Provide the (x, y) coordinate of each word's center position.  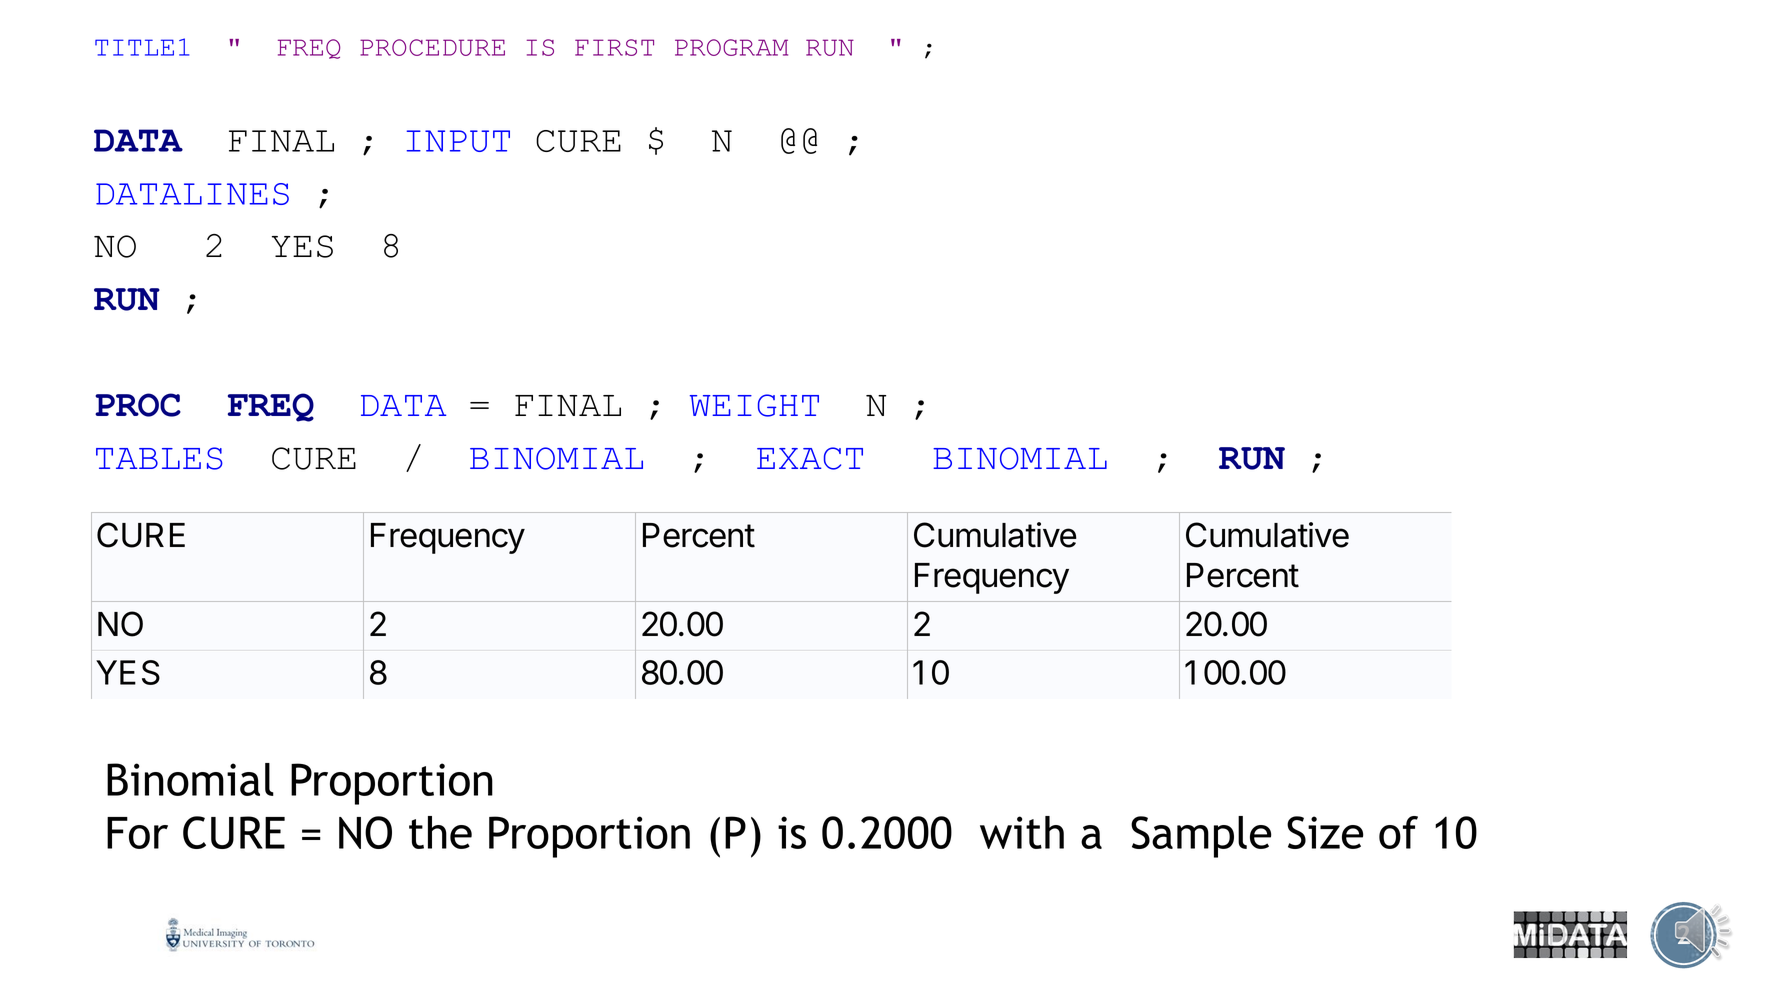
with (1022, 832)
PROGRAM (731, 47)
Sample (1201, 837)
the (440, 832)
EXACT (810, 458)
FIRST (614, 47)
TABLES (159, 458)
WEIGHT (754, 405)
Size (1325, 832)
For (137, 833)
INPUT (458, 141)
